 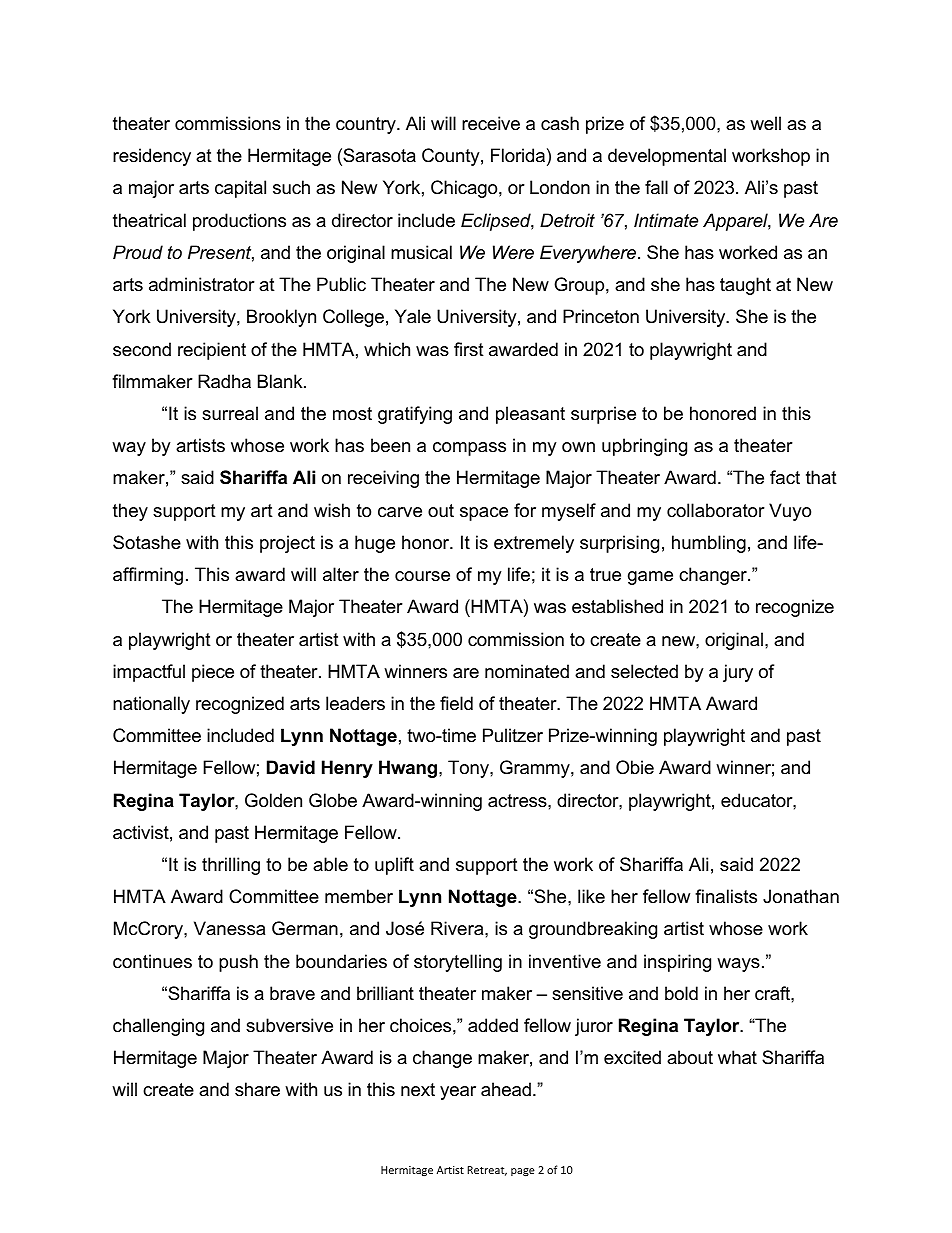 I want to click on page, so click(x=523, y=1172).
